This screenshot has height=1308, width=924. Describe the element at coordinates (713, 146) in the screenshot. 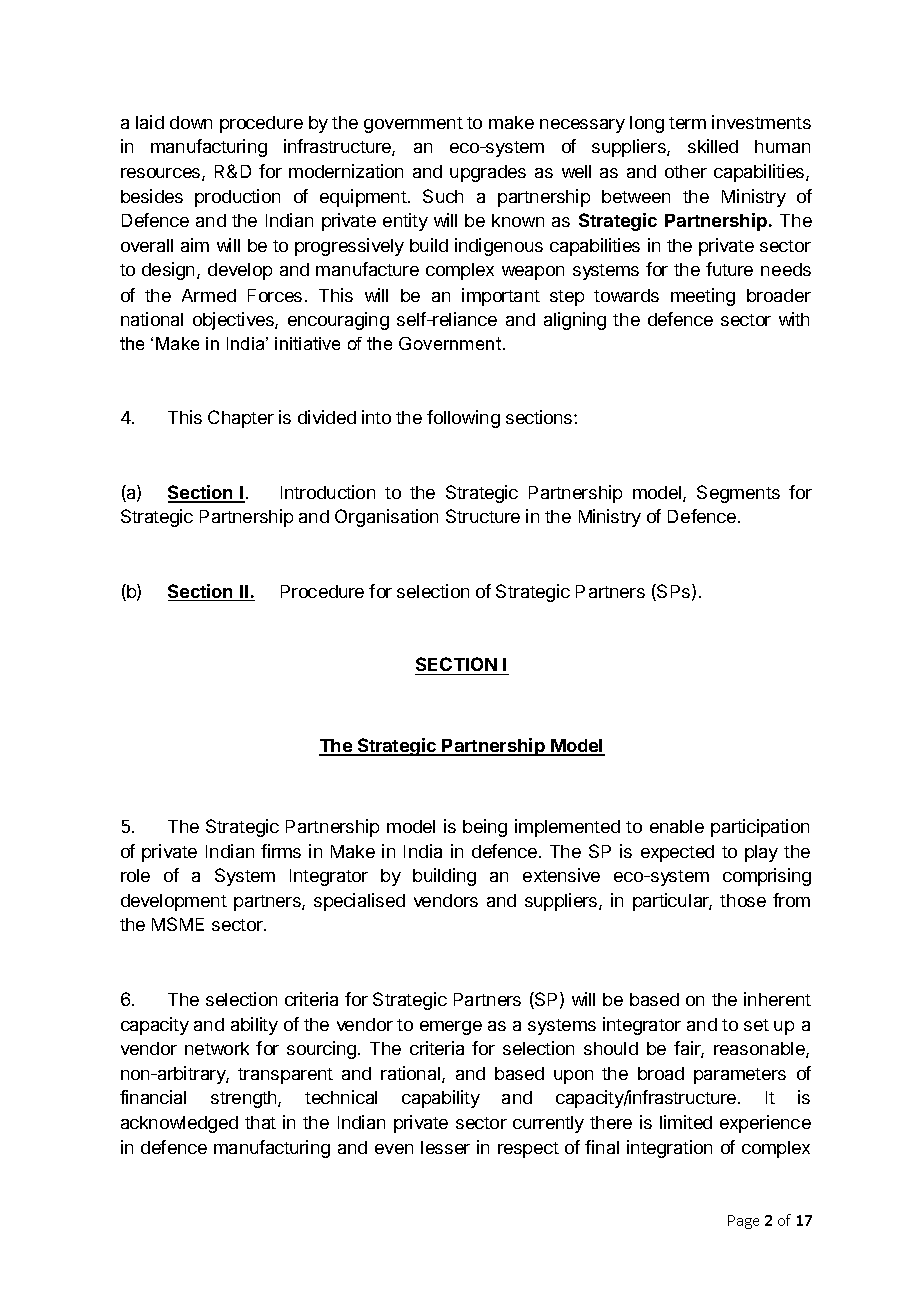

I see `skilled` at that location.
